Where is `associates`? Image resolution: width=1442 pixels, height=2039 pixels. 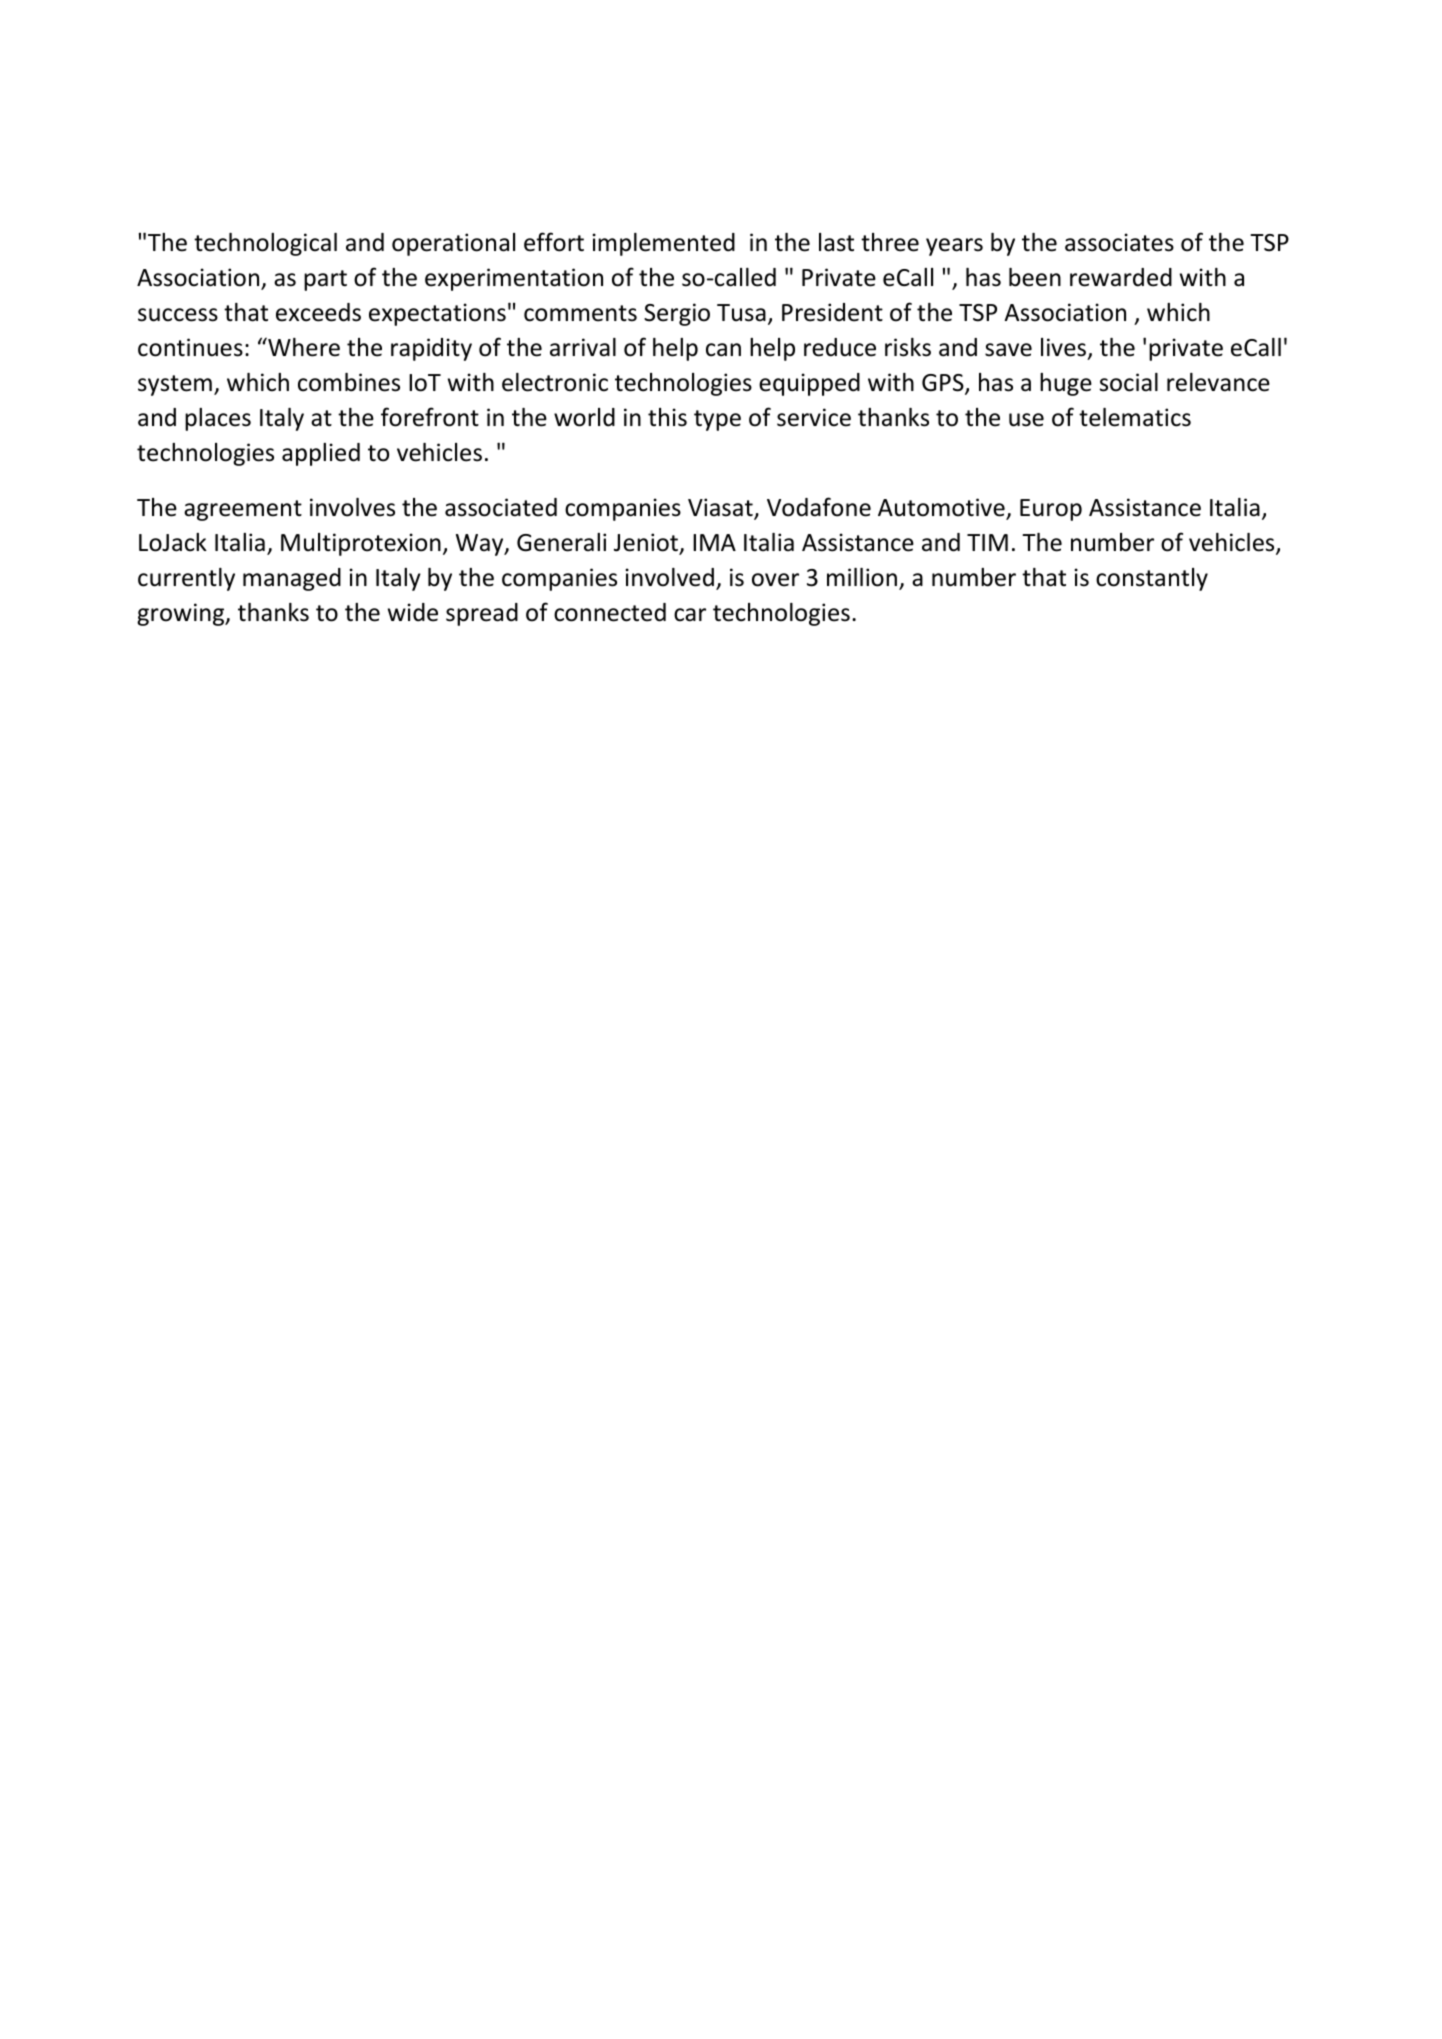 associates is located at coordinates (1119, 242).
